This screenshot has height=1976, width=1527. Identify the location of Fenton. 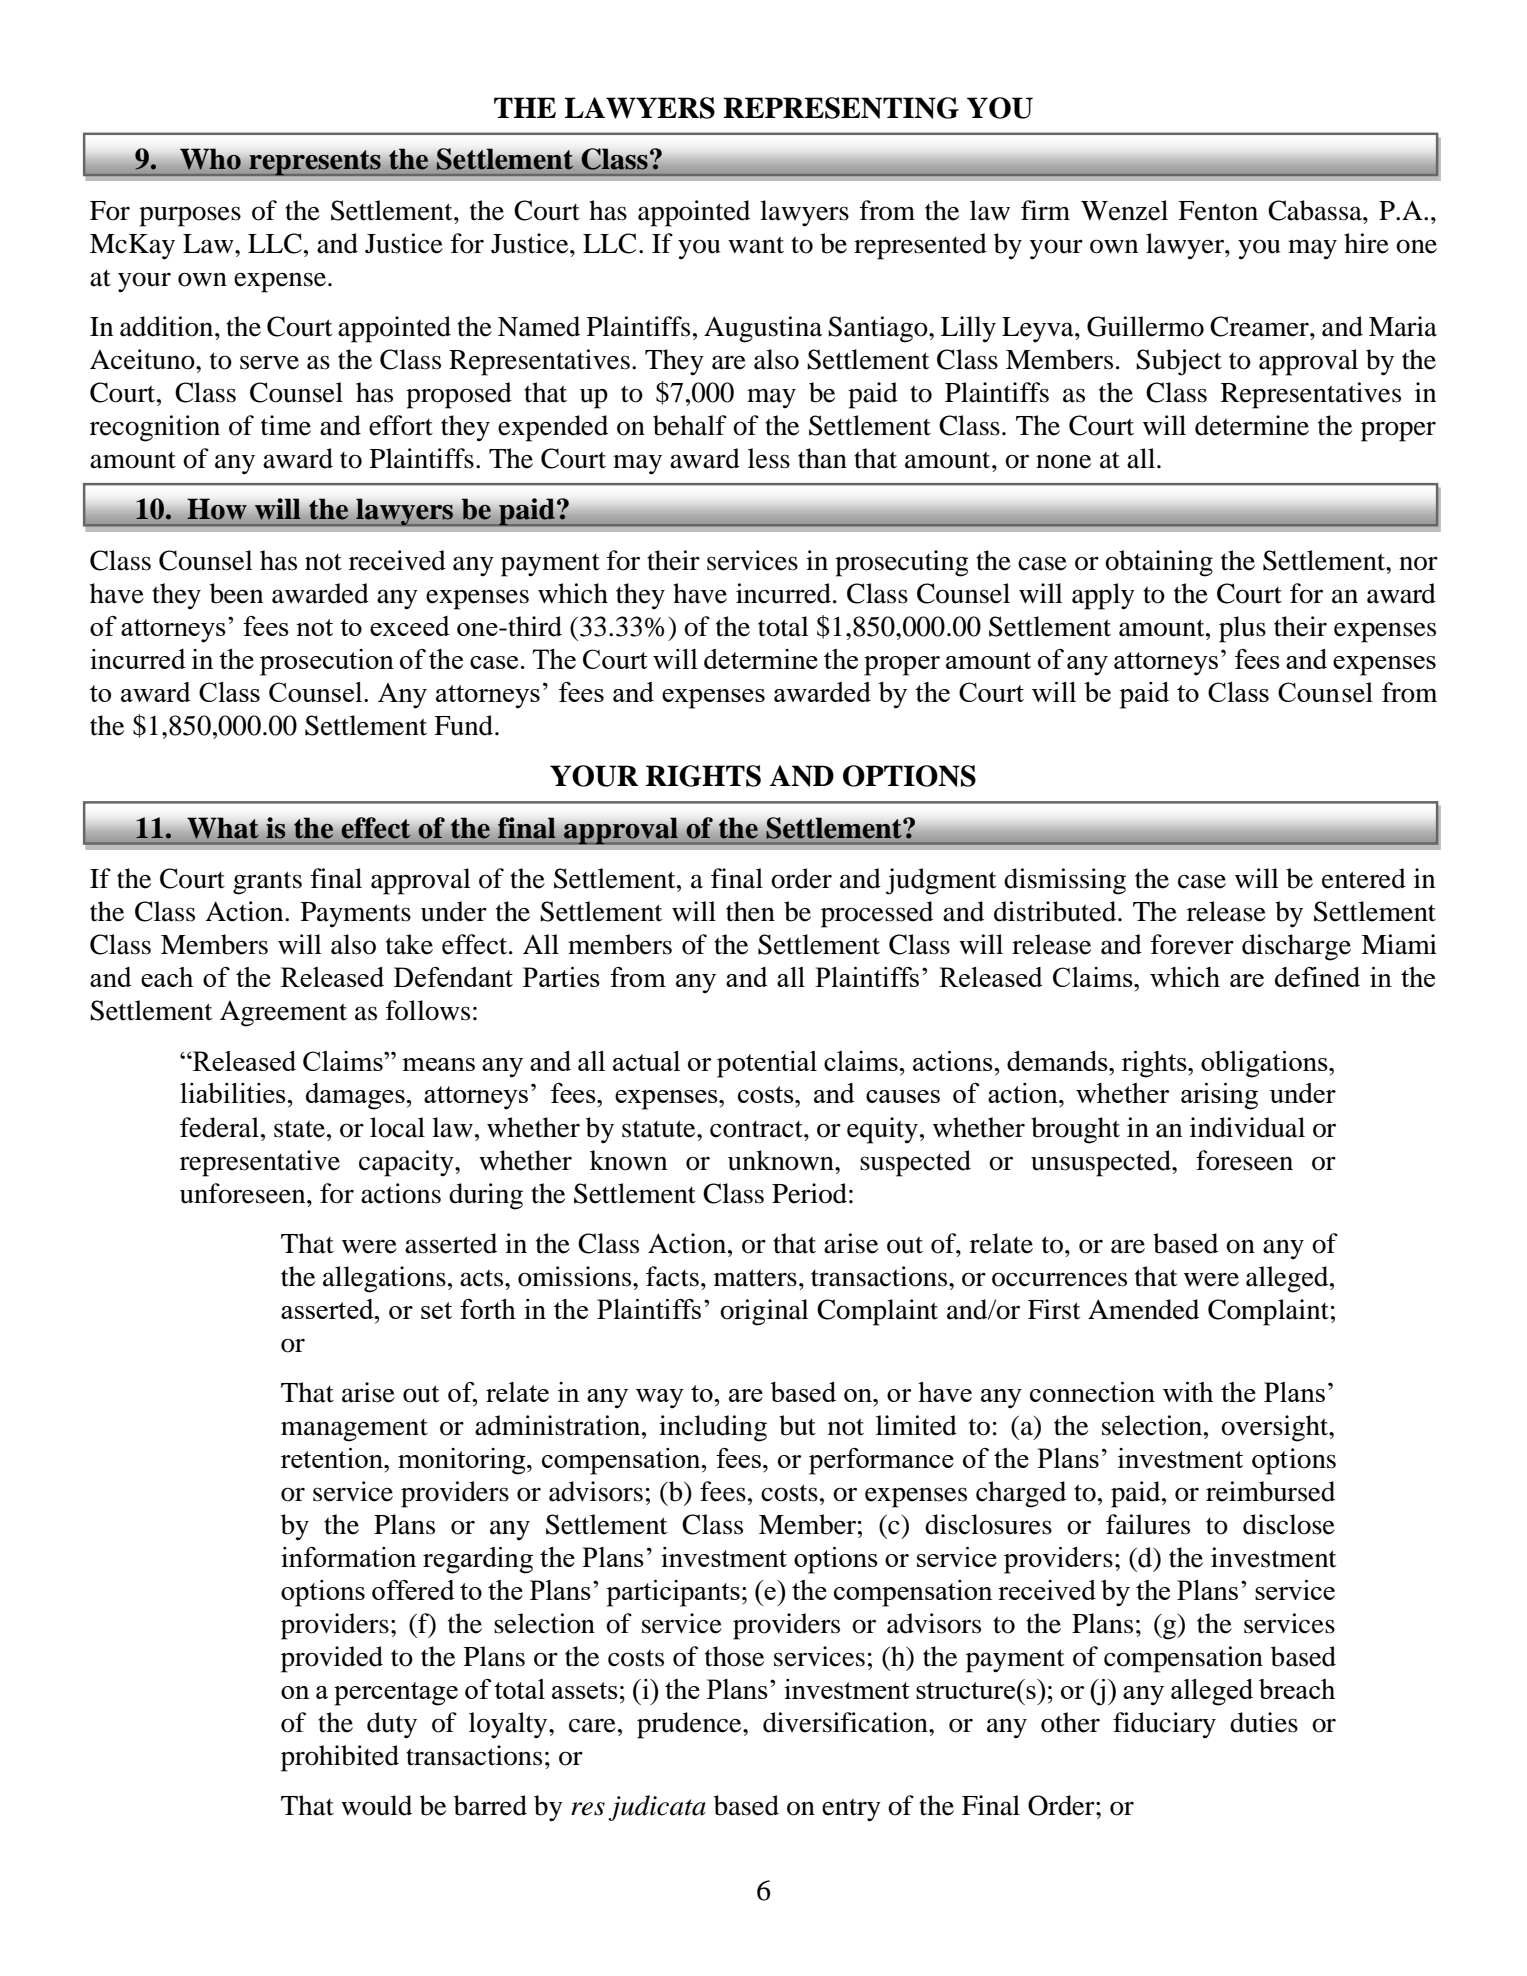
(1218, 211).
